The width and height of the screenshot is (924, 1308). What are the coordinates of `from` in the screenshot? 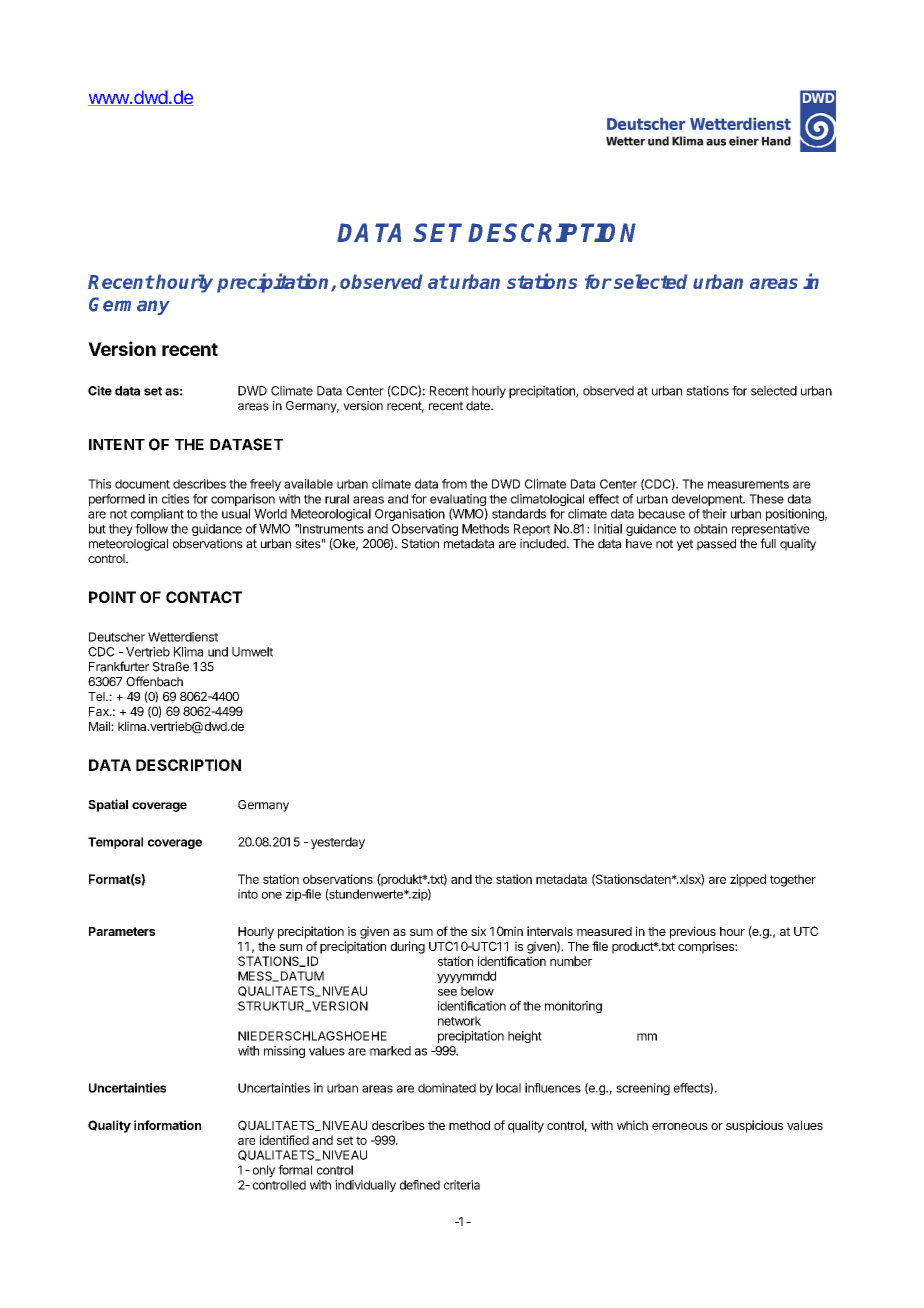 It's located at (454, 484).
